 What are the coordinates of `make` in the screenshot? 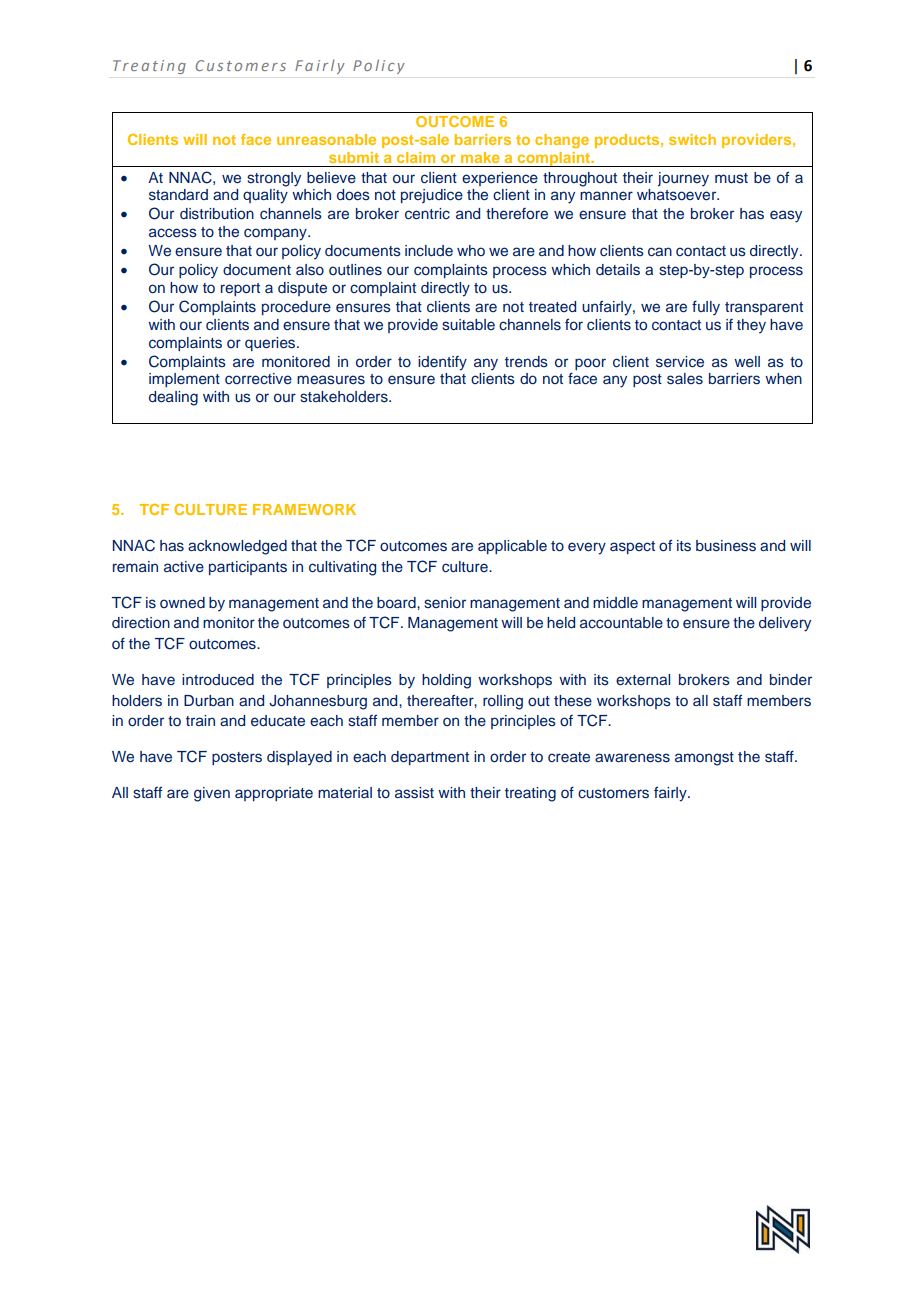 It's located at (480, 157).
